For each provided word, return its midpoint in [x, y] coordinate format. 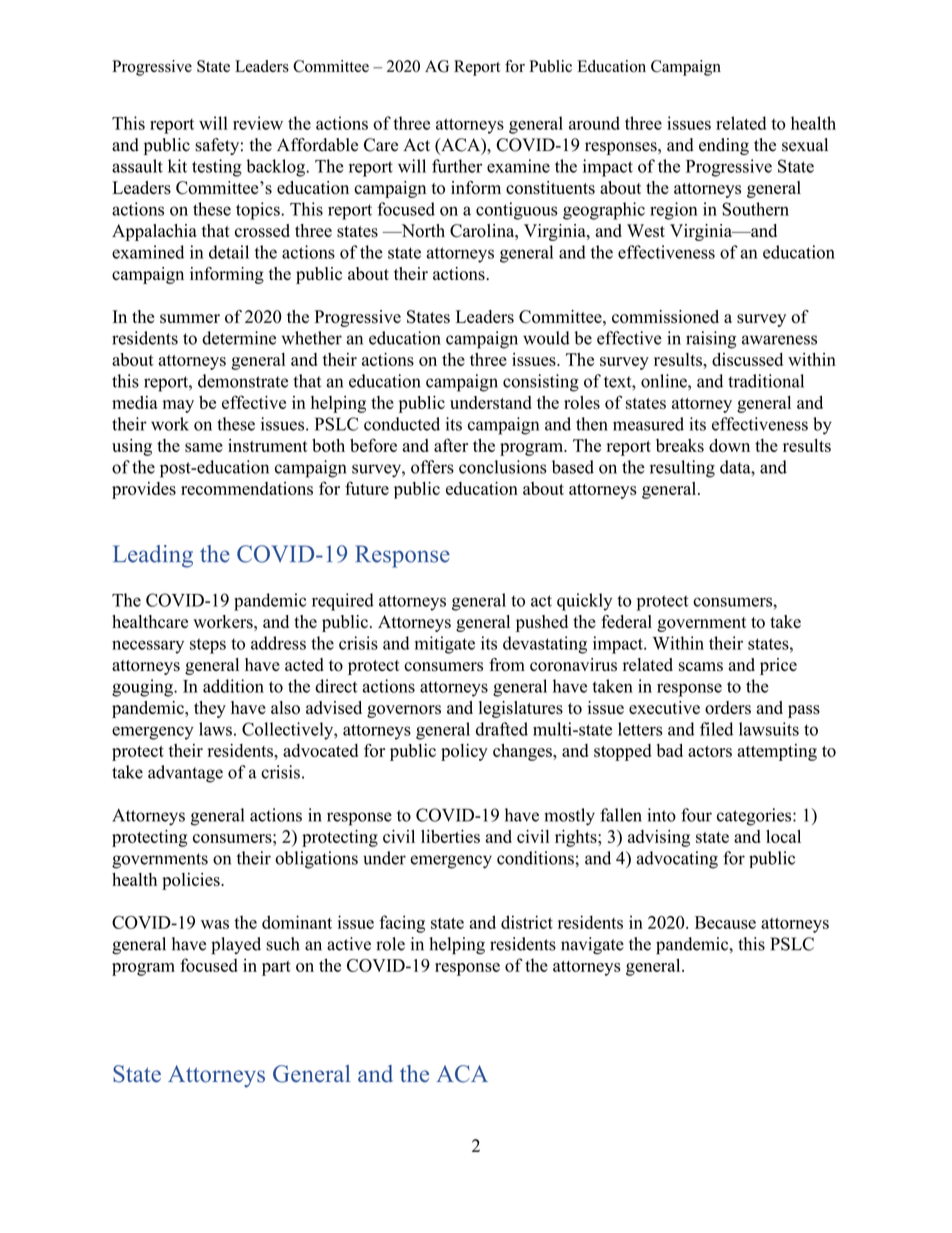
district [527, 922]
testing [217, 168]
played [236, 946]
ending [724, 146]
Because [725, 922]
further [457, 166]
